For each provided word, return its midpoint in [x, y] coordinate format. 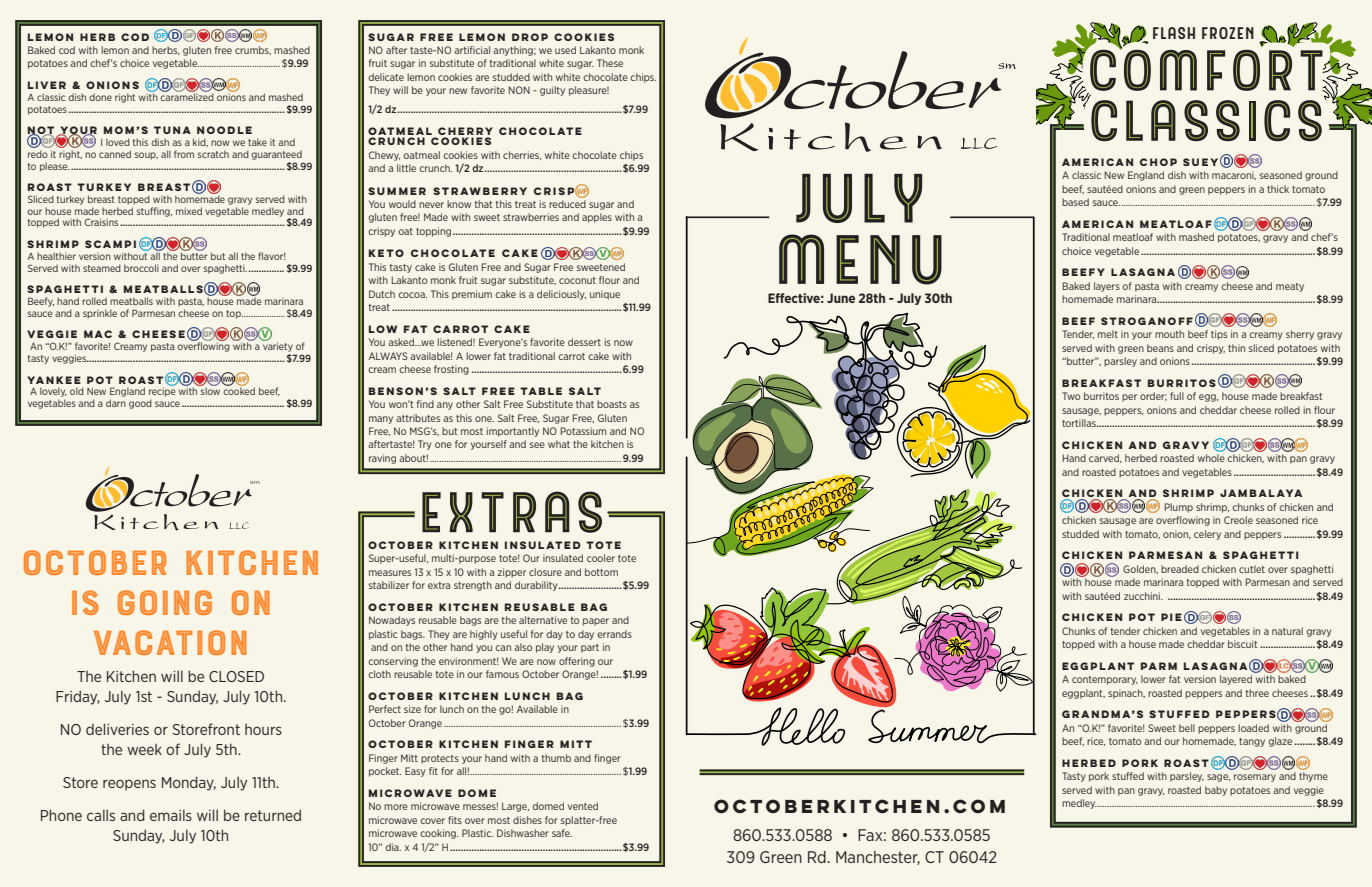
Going [165, 602]
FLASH [1174, 33]
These [610, 63]
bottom [601, 572]
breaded [1180, 569]
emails [171, 815]
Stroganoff [1147, 321]
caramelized [187, 96]
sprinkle [100, 314]
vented [583, 806]
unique [605, 295]
